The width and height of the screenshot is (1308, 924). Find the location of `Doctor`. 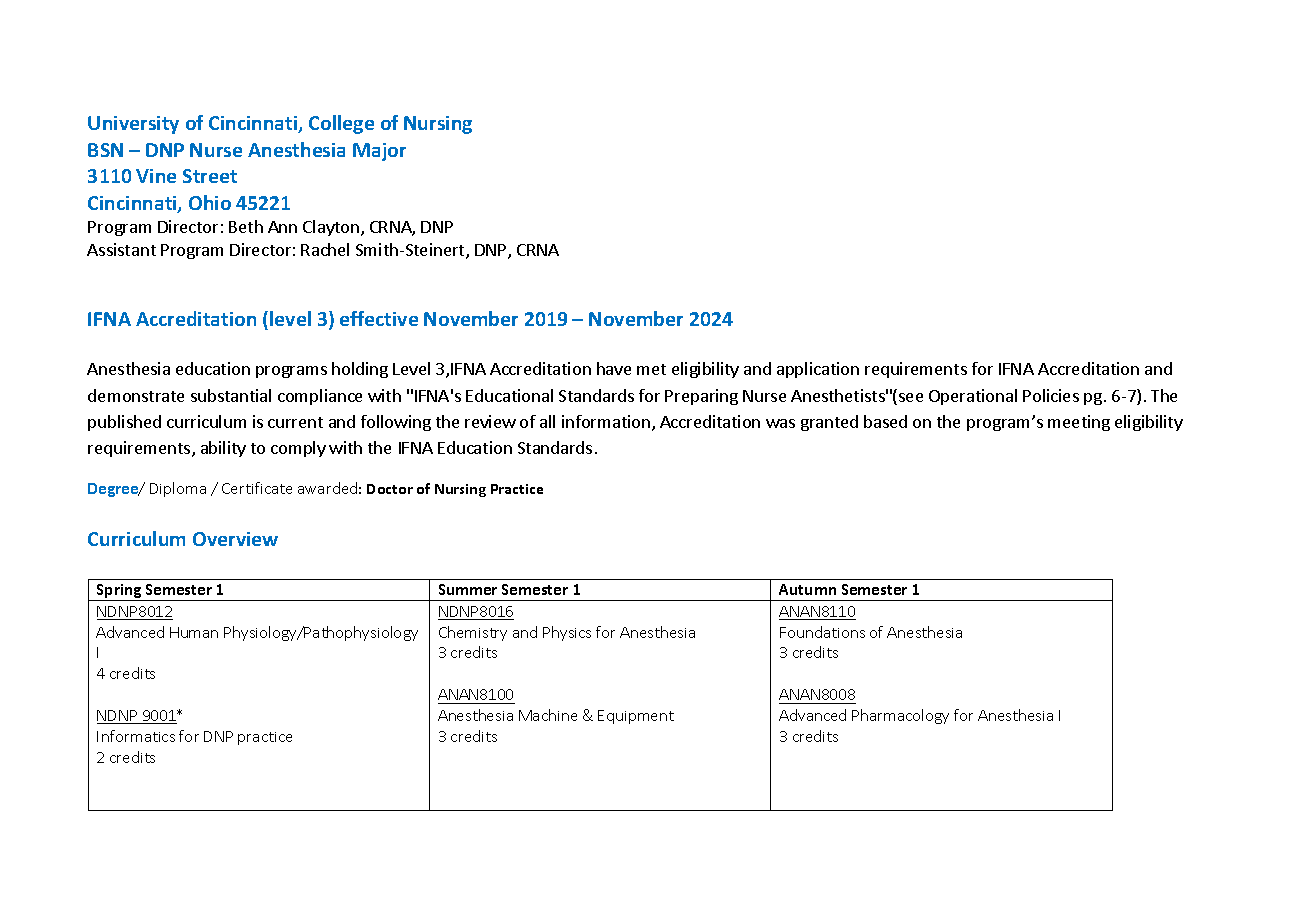

Doctor is located at coordinates (390, 489).
